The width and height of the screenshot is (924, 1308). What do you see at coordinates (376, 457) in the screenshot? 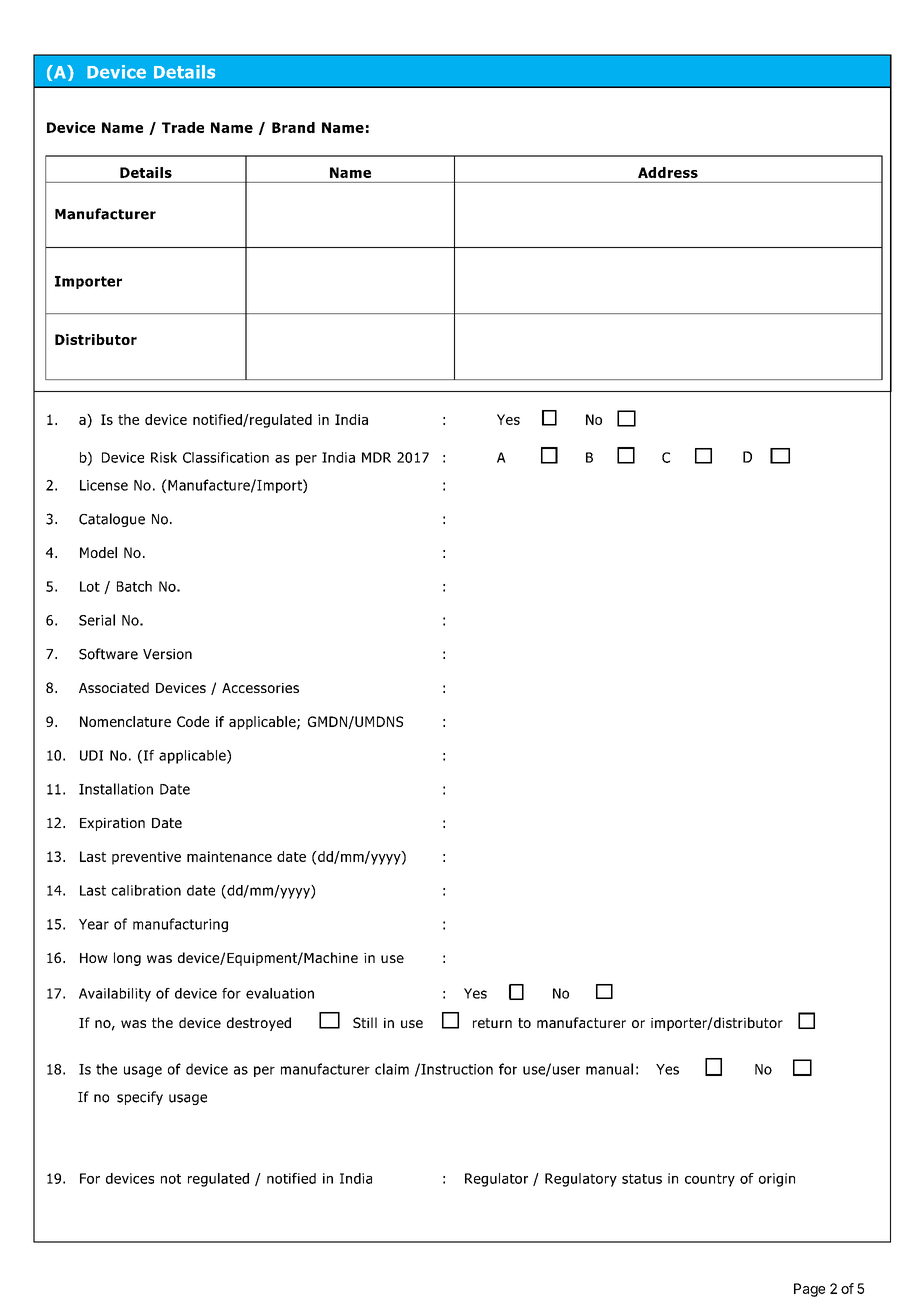
I see `MDR` at bounding box center [376, 457].
